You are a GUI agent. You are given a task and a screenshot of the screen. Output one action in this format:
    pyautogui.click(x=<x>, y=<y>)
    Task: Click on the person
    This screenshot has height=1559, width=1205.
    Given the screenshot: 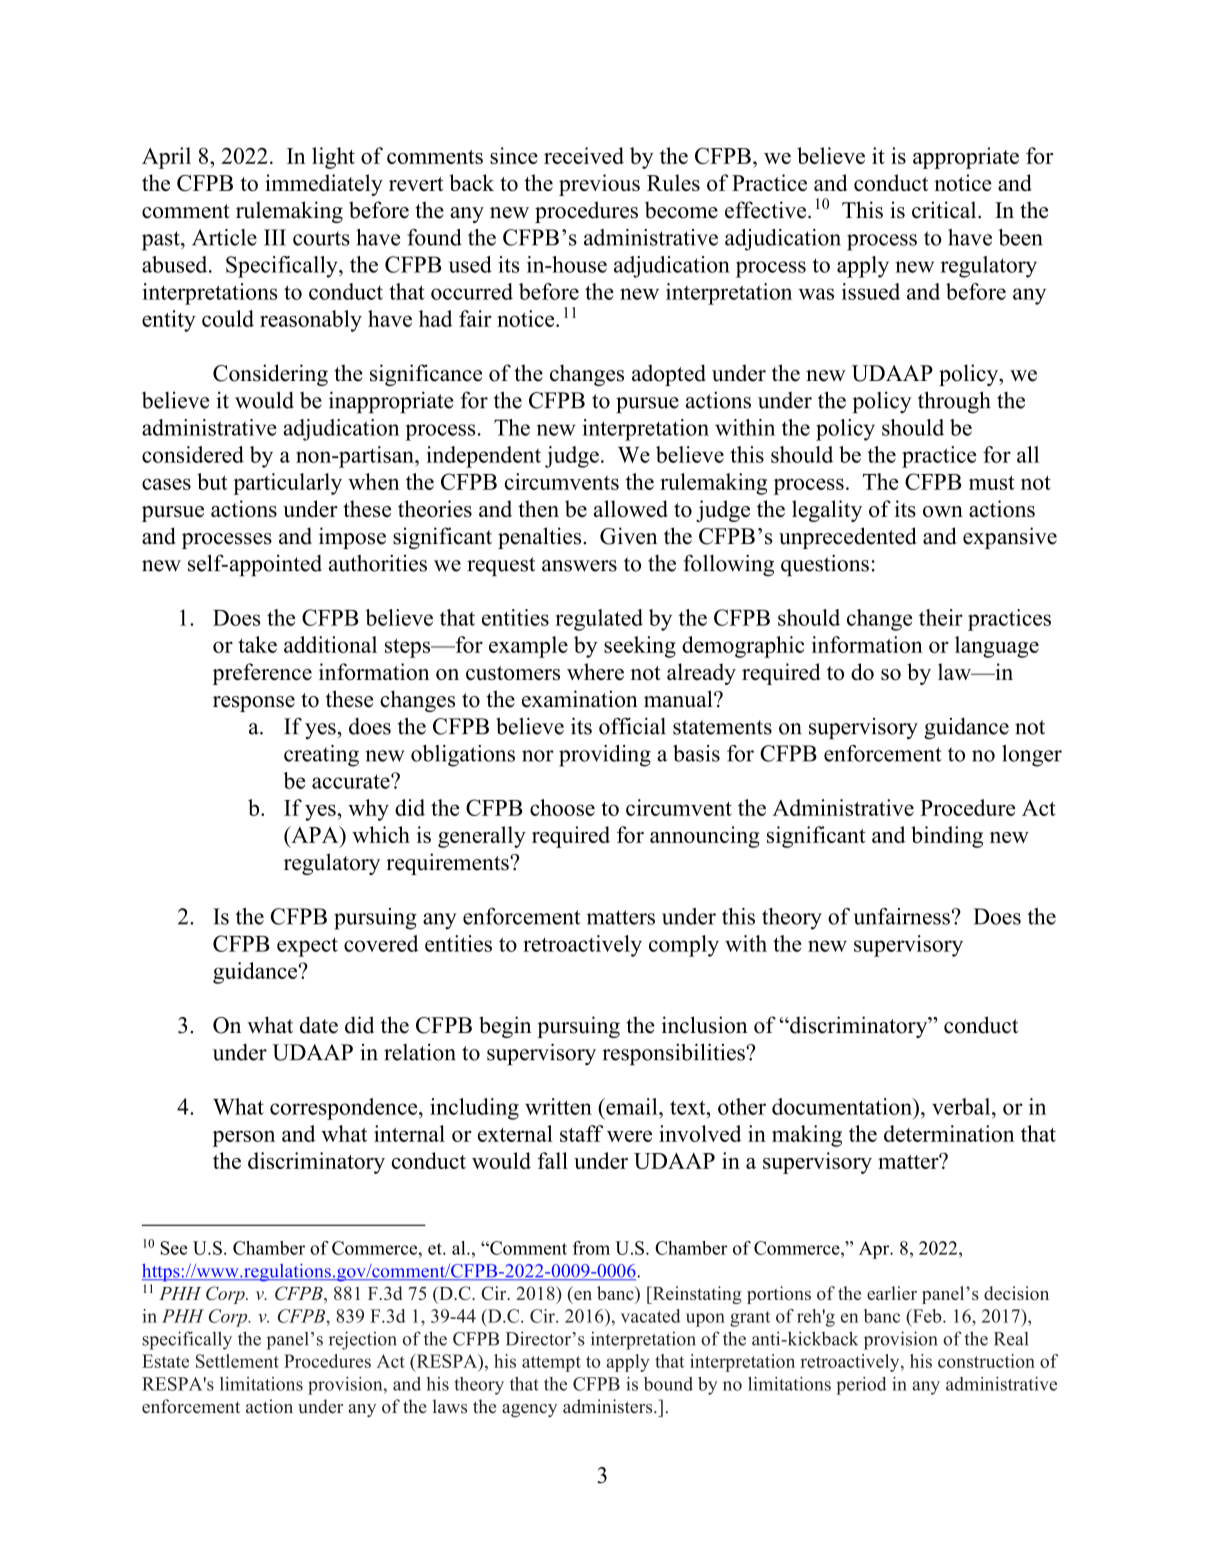 What is the action you would take?
    pyautogui.click(x=243, y=1138)
